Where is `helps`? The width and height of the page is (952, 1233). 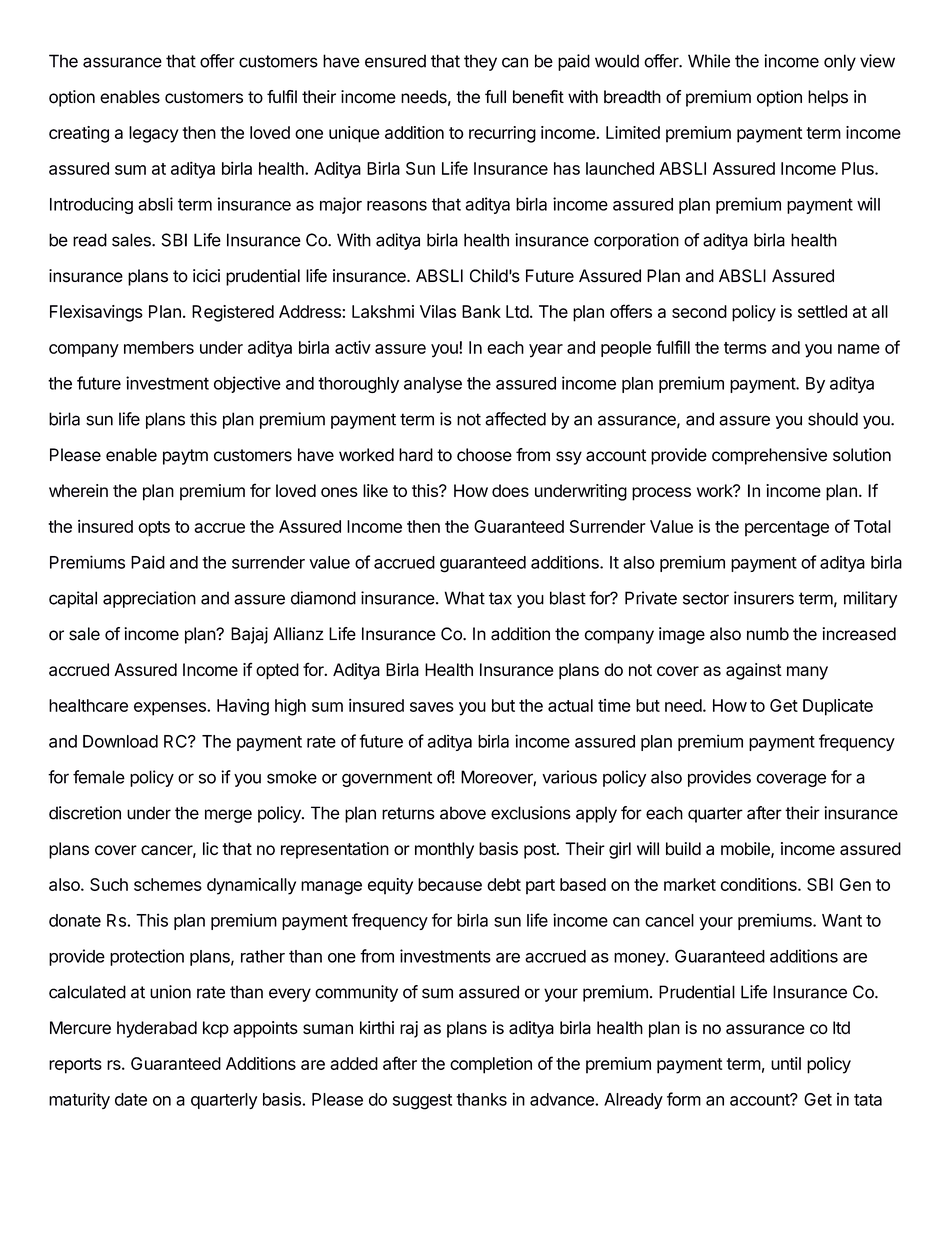 helps is located at coordinates (828, 98).
